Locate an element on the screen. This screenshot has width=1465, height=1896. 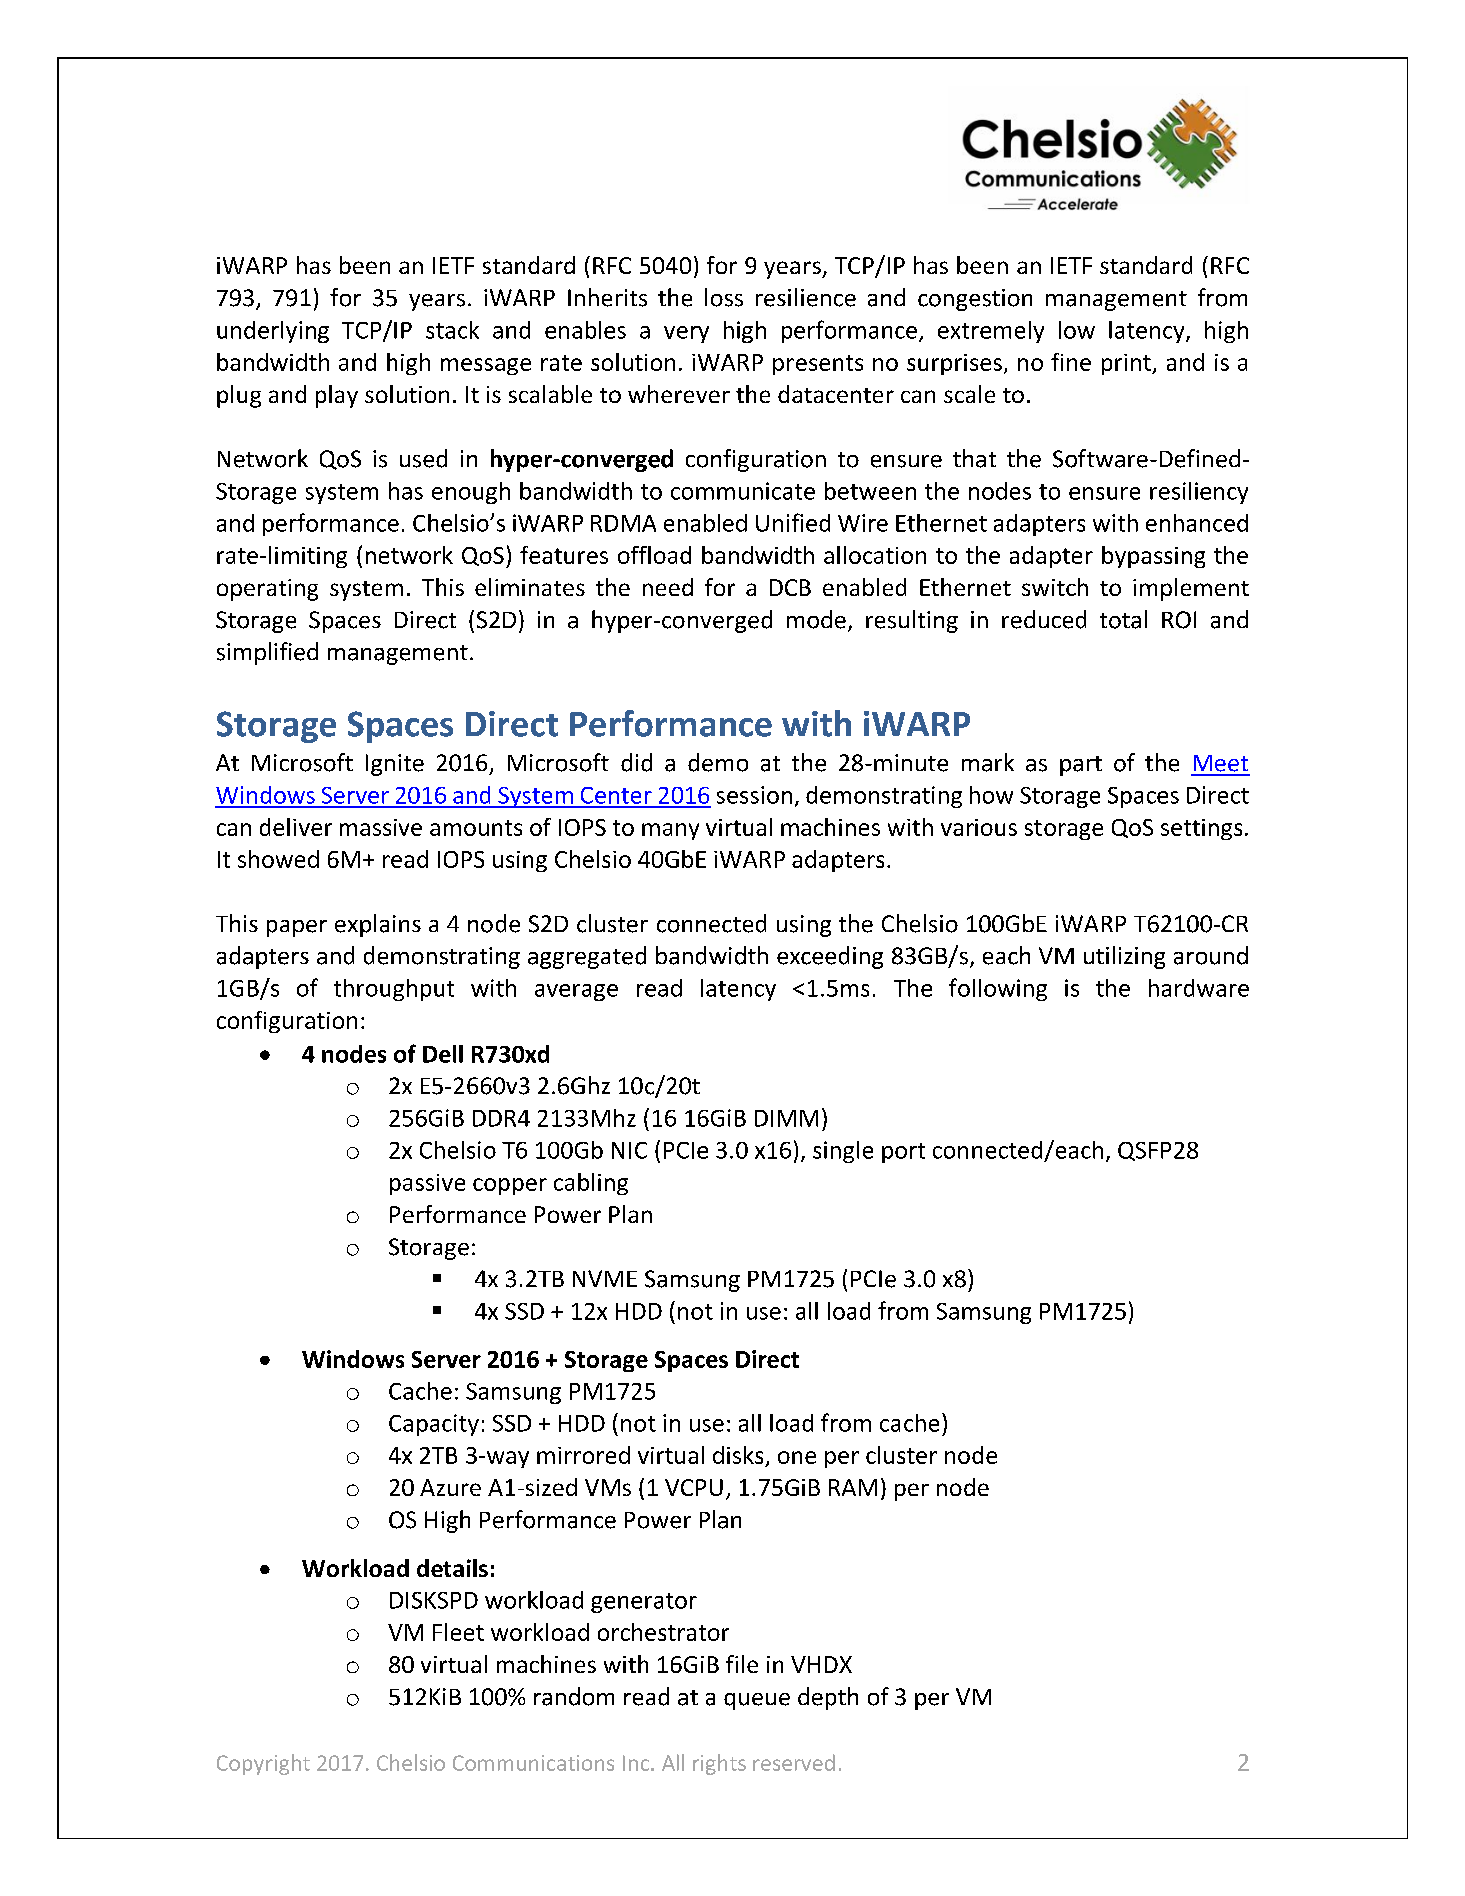
very is located at coordinates (686, 334).
